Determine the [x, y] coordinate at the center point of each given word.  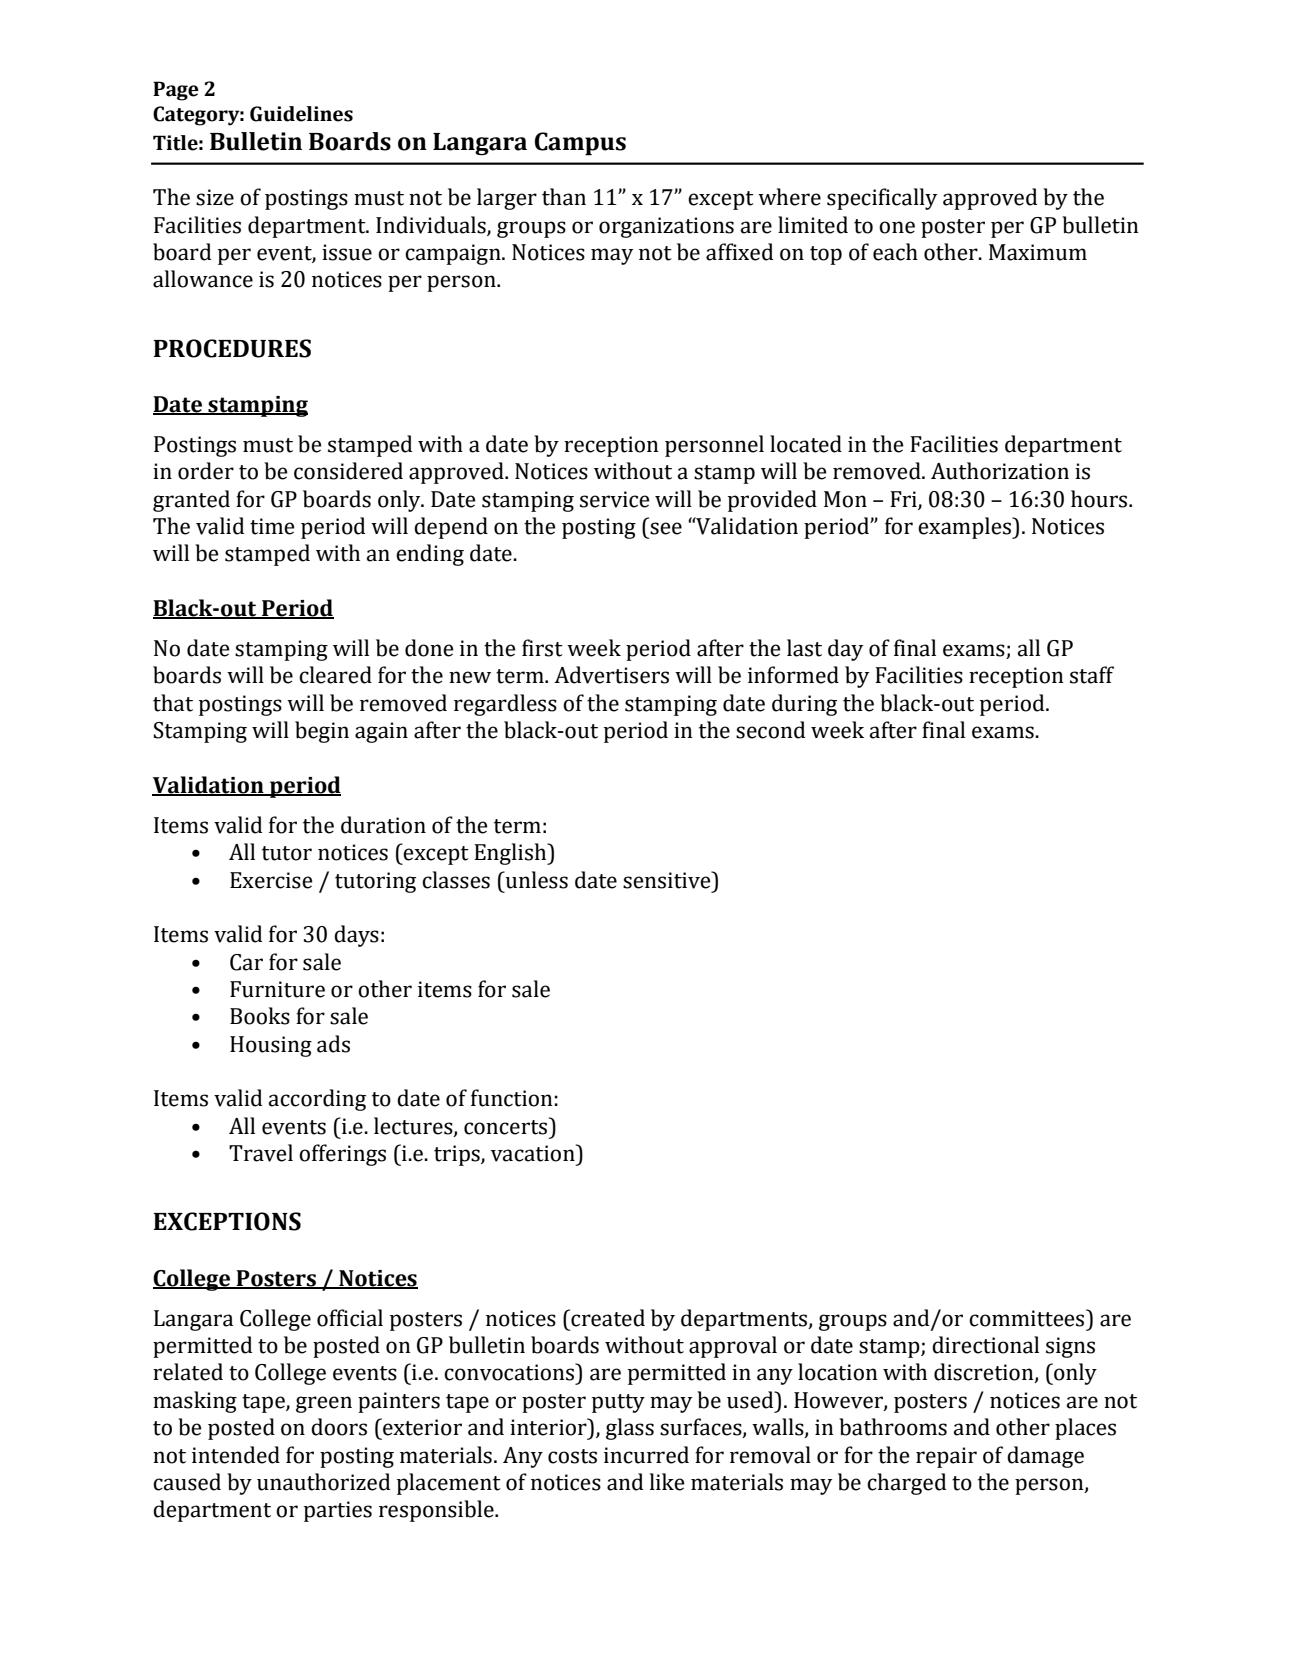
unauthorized [323, 1482]
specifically [882, 199]
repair [946, 1457]
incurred [646, 1455]
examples [965, 528]
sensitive [668, 880]
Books [260, 1016]
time [272, 526]
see [666, 528]
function [512, 1098]
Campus [580, 144]
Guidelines [301, 114]
